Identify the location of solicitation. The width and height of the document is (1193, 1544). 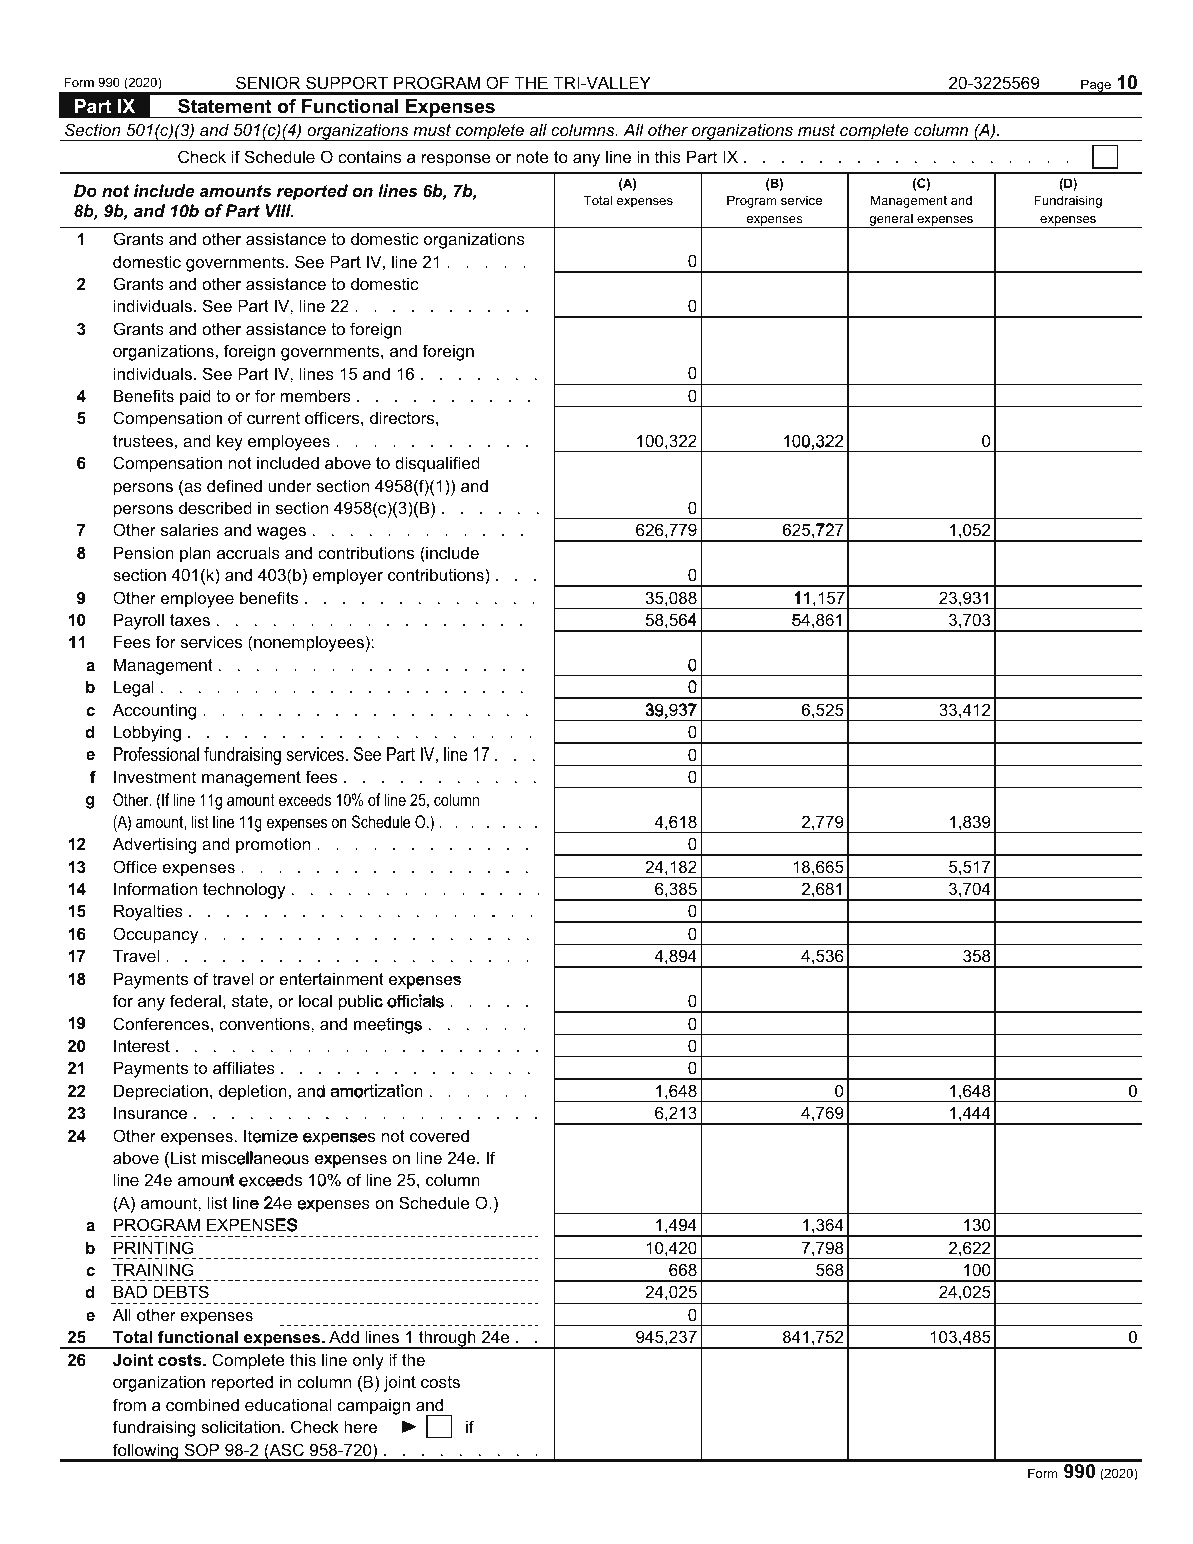
(240, 1426).
